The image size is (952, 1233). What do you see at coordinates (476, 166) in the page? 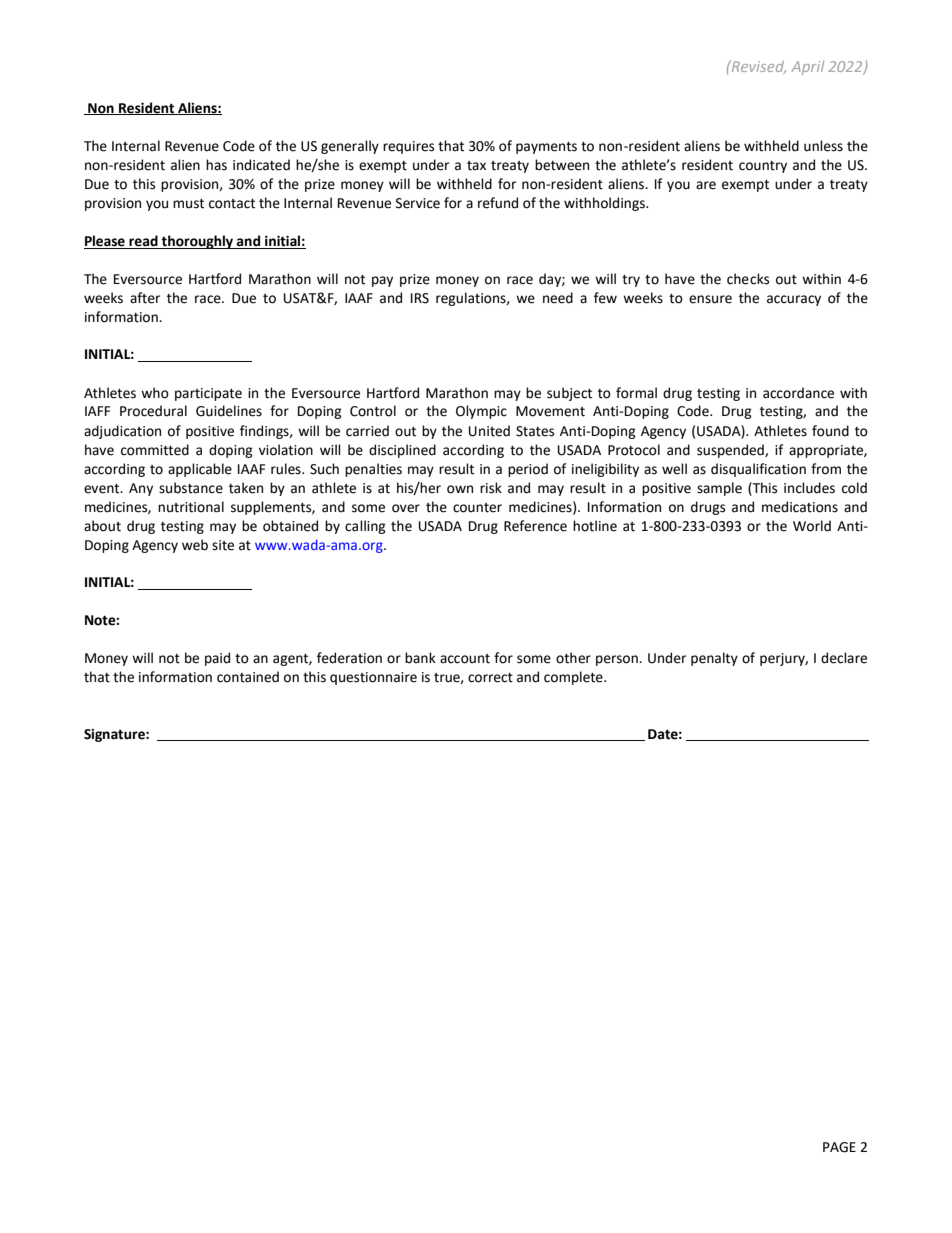
I see `tax` at bounding box center [476, 166].
